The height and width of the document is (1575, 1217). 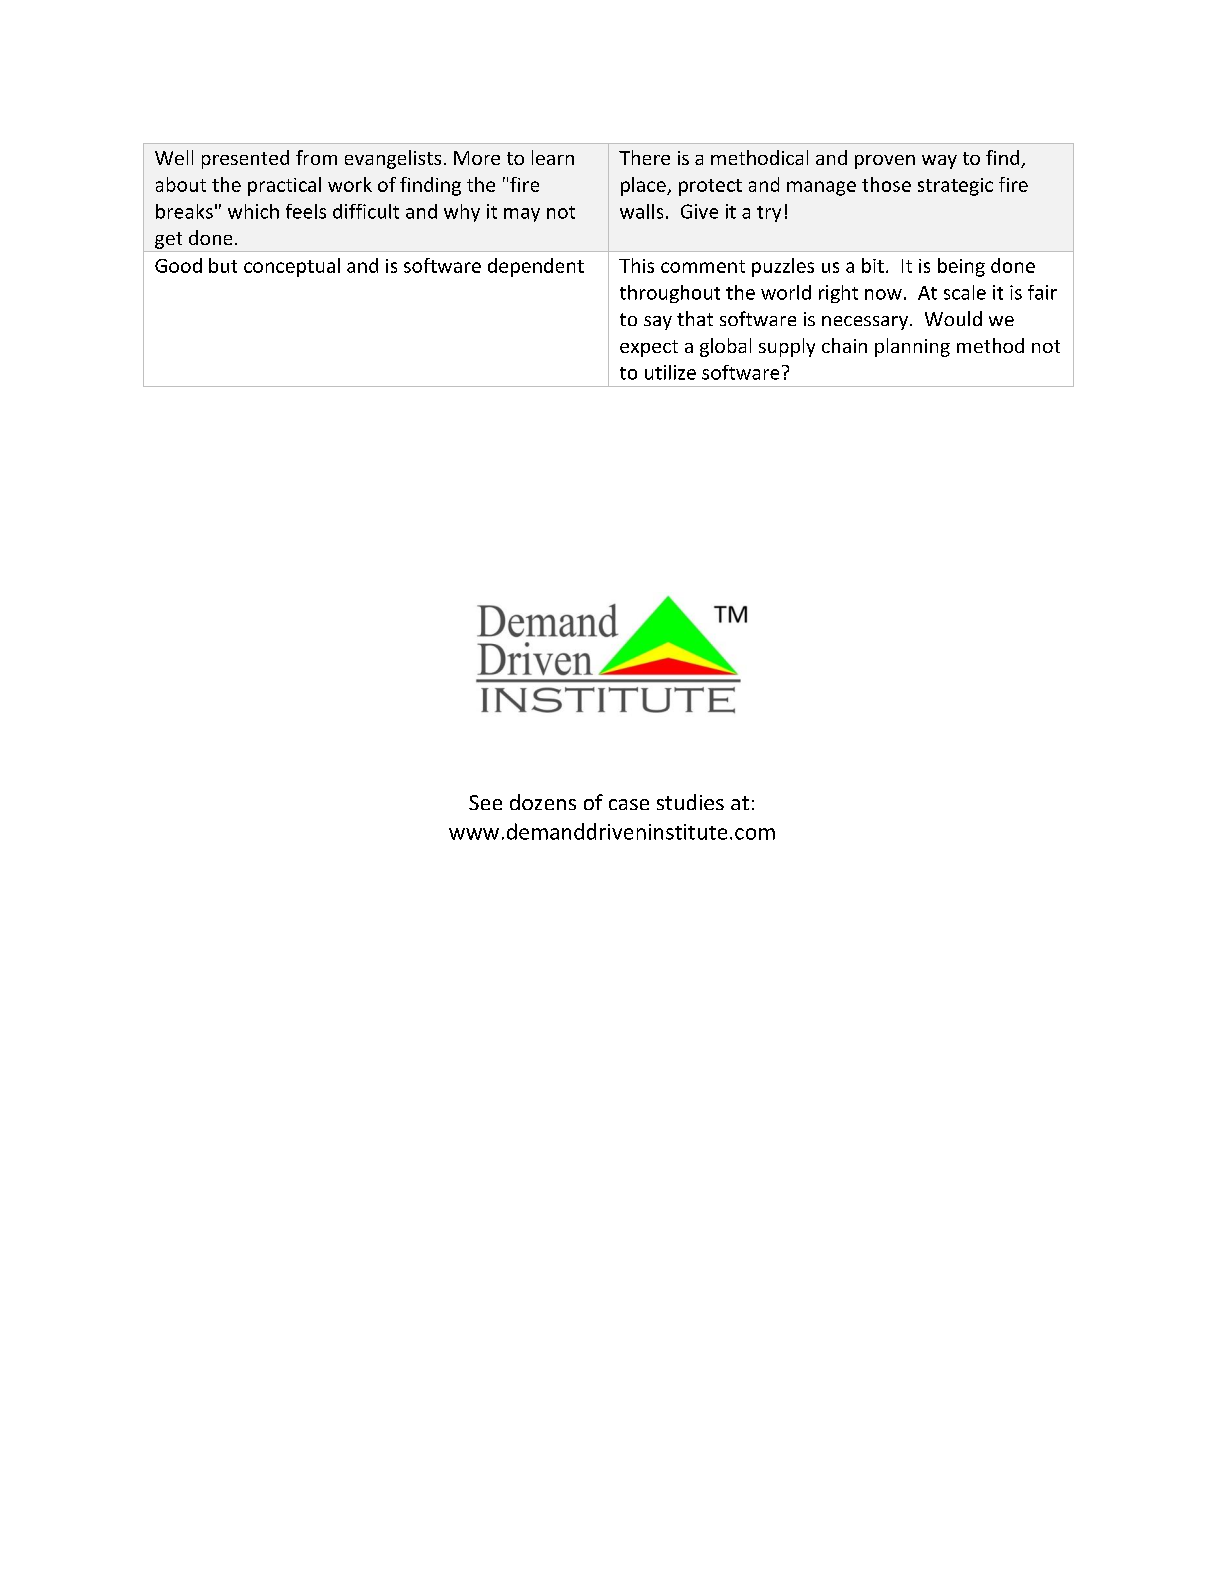 I want to click on expect, so click(x=649, y=348).
